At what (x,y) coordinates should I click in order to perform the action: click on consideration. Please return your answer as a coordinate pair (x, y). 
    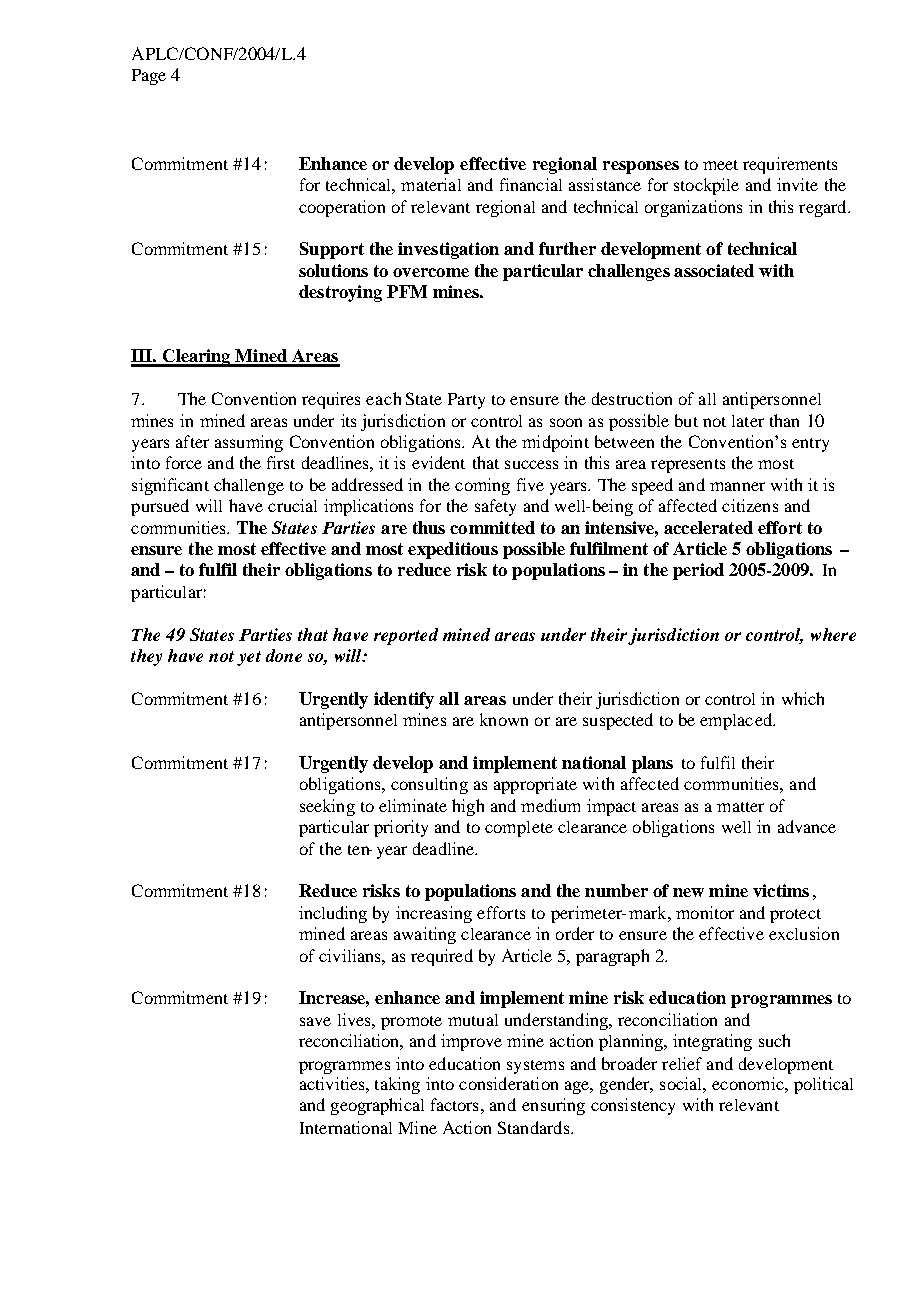
    Looking at the image, I should click on (508, 1083).
